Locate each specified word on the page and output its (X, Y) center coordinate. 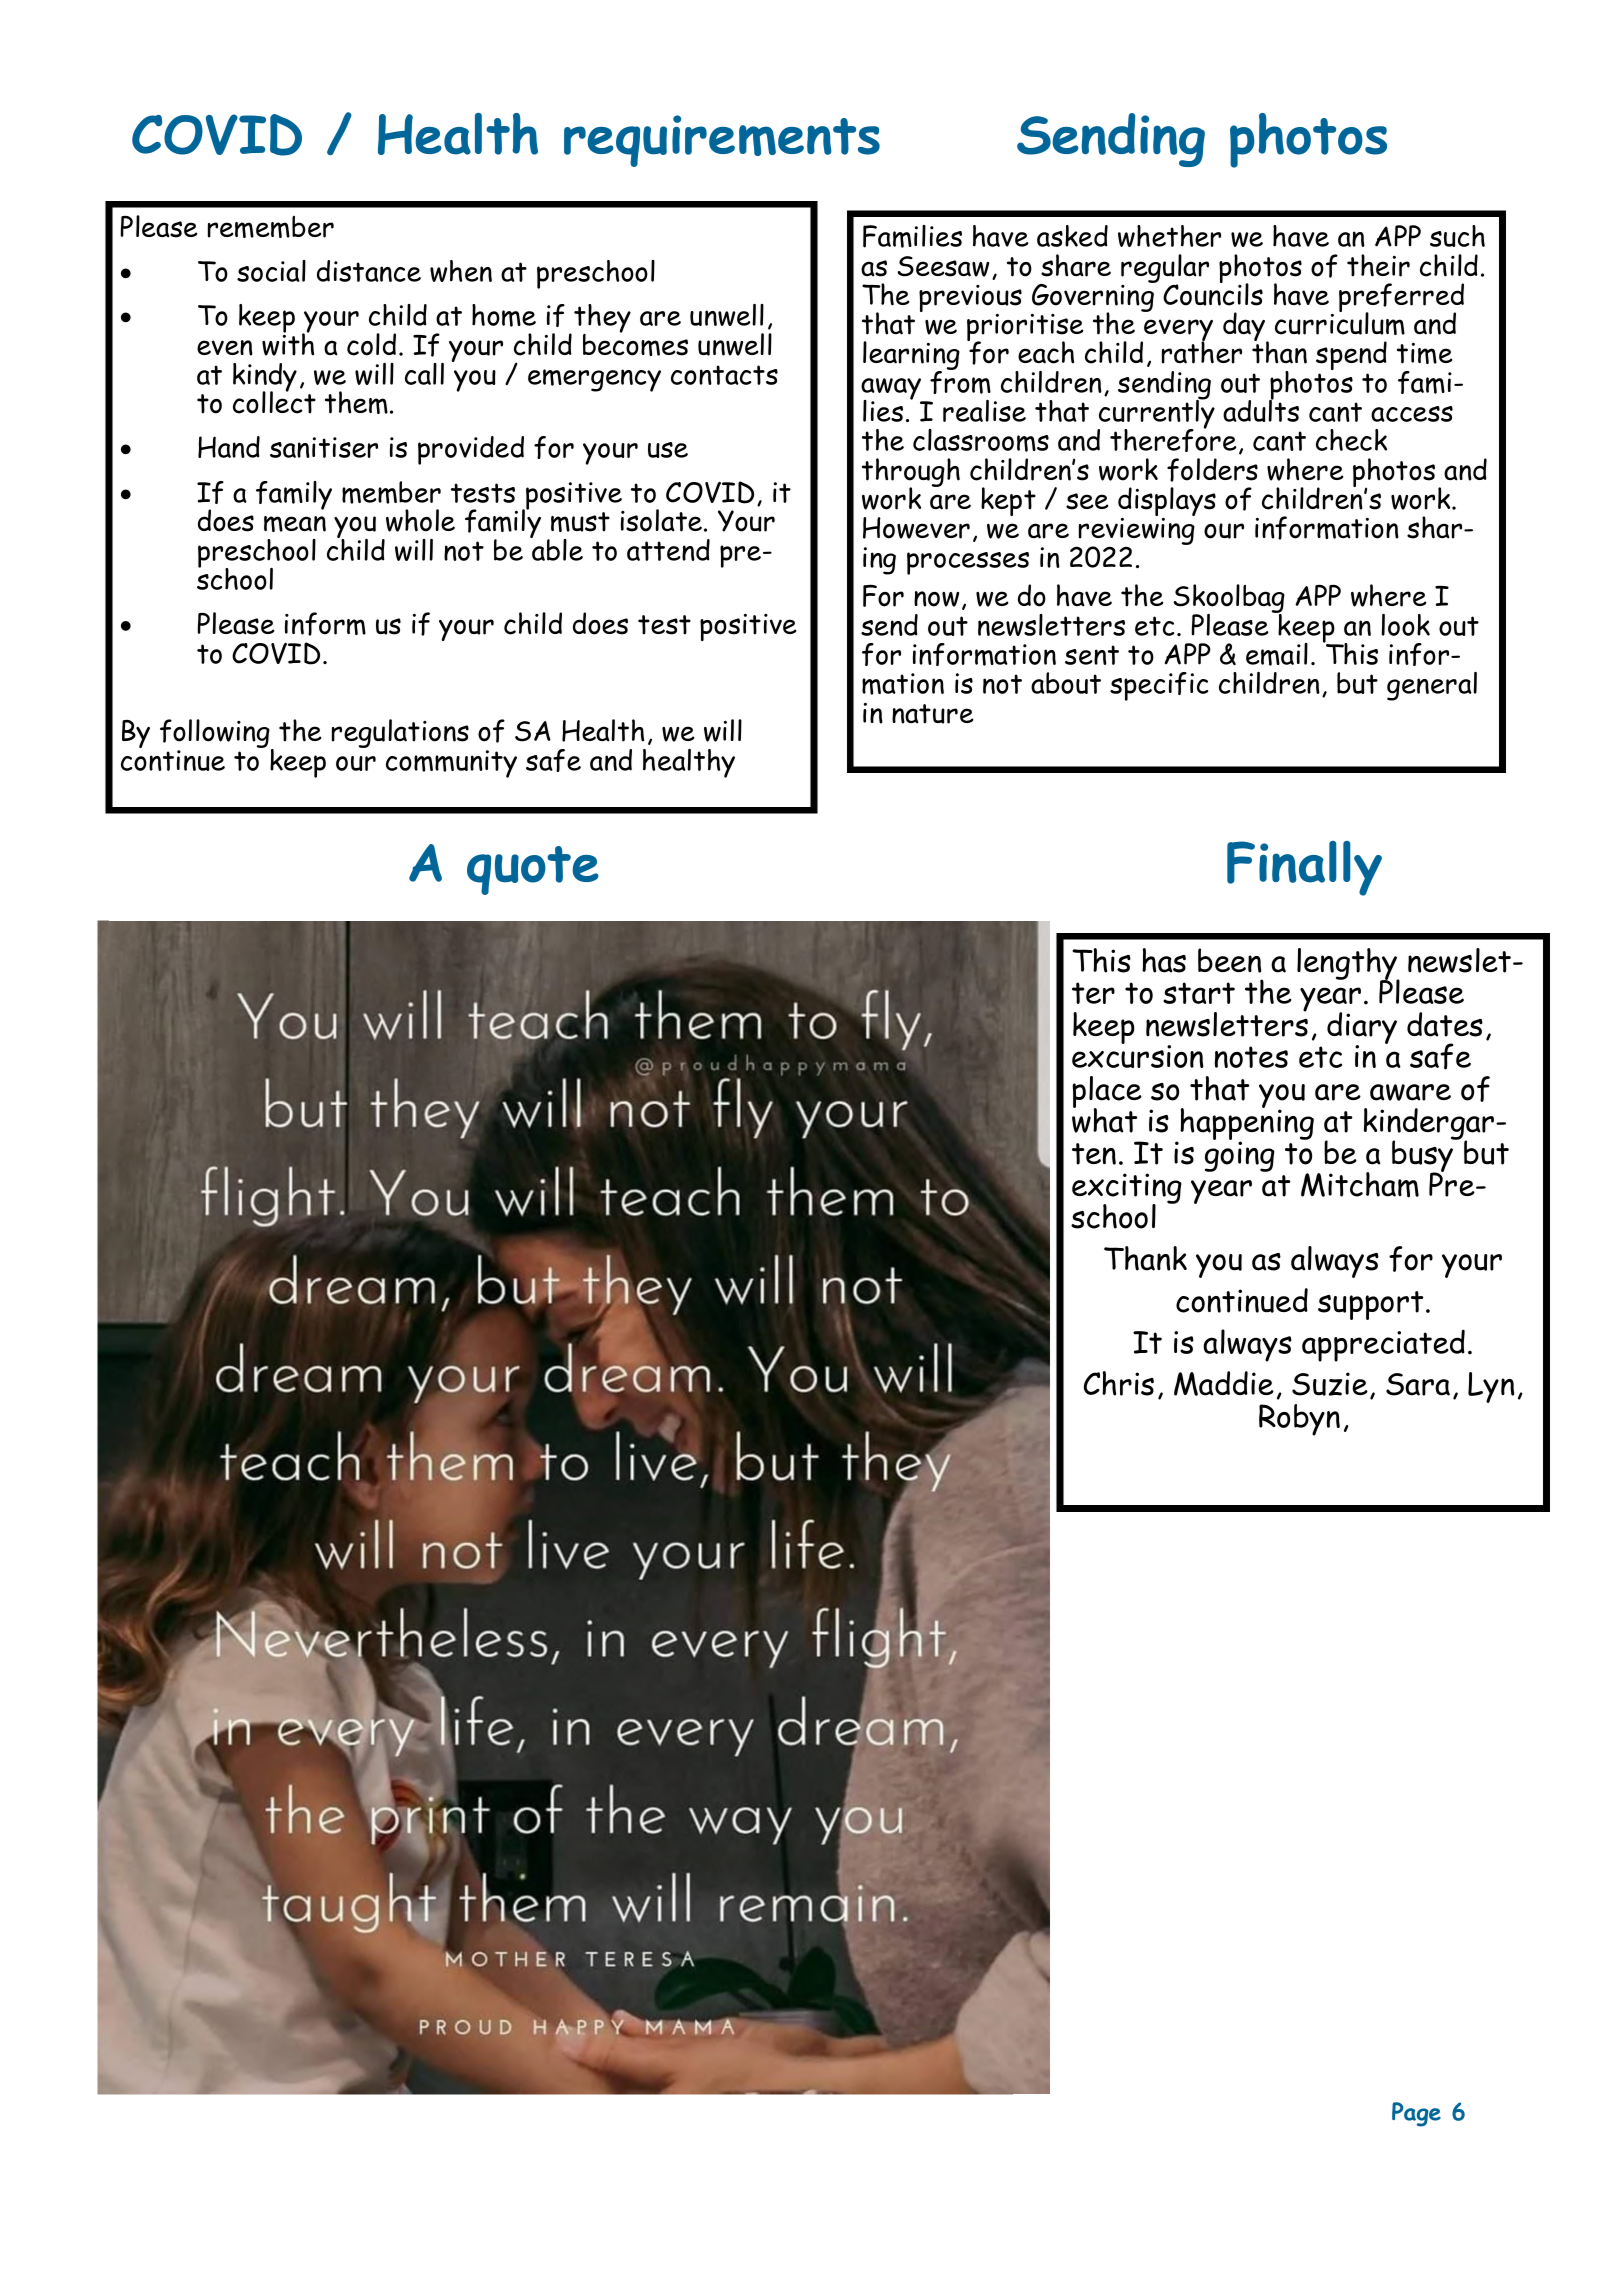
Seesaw (943, 266)
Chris (1119, 1383)
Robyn (1299, 1420)
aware (1410, 1092)
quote (533, 870)
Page (1416, 2114)
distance (369, 271)
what (1105, 1119)
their (1378, 265)
